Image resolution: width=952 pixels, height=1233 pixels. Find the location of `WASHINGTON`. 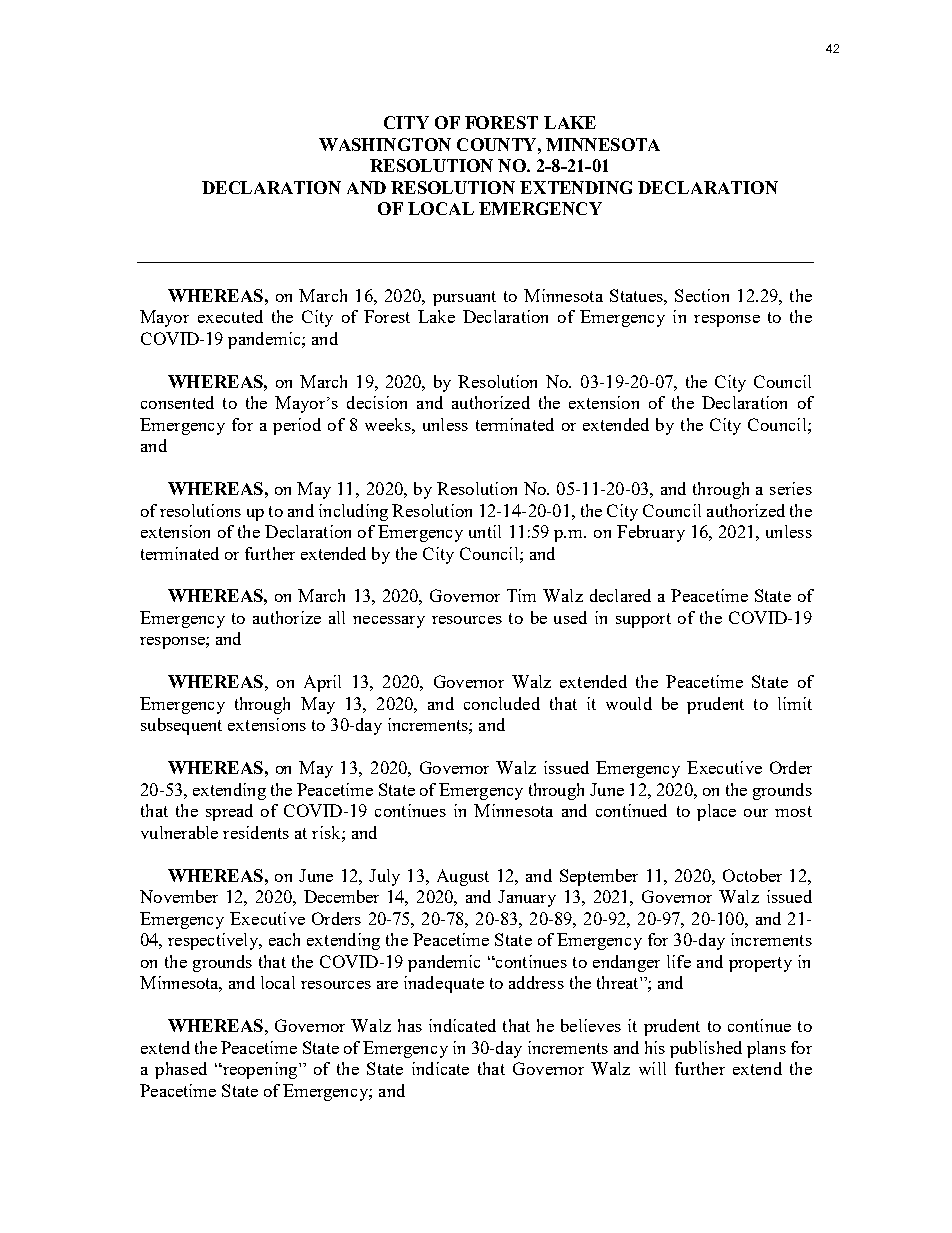

WASHINGTON is located at coordinates (385, 144).
